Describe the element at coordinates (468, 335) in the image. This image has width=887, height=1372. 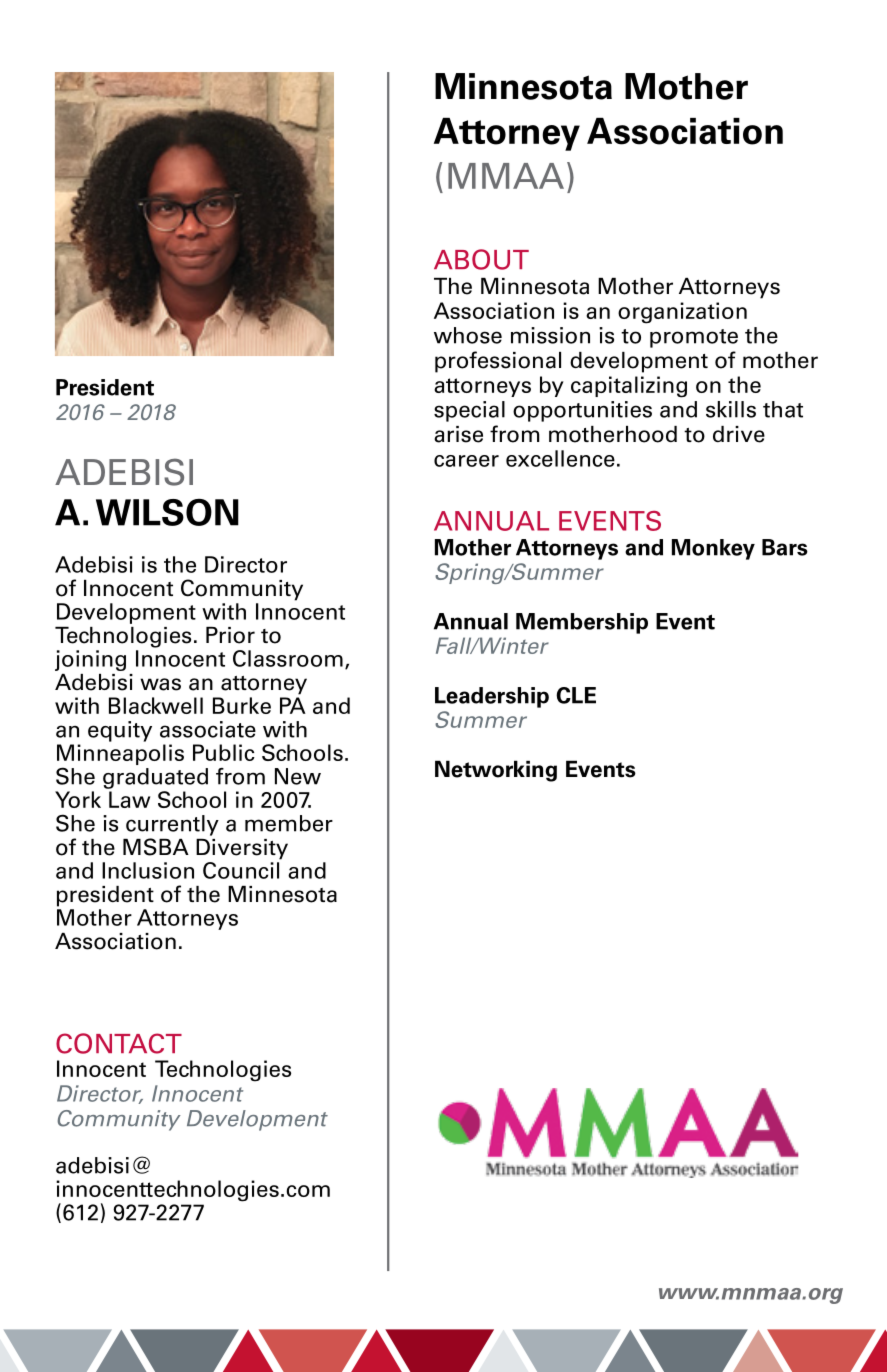
I see `whose` at that location.
